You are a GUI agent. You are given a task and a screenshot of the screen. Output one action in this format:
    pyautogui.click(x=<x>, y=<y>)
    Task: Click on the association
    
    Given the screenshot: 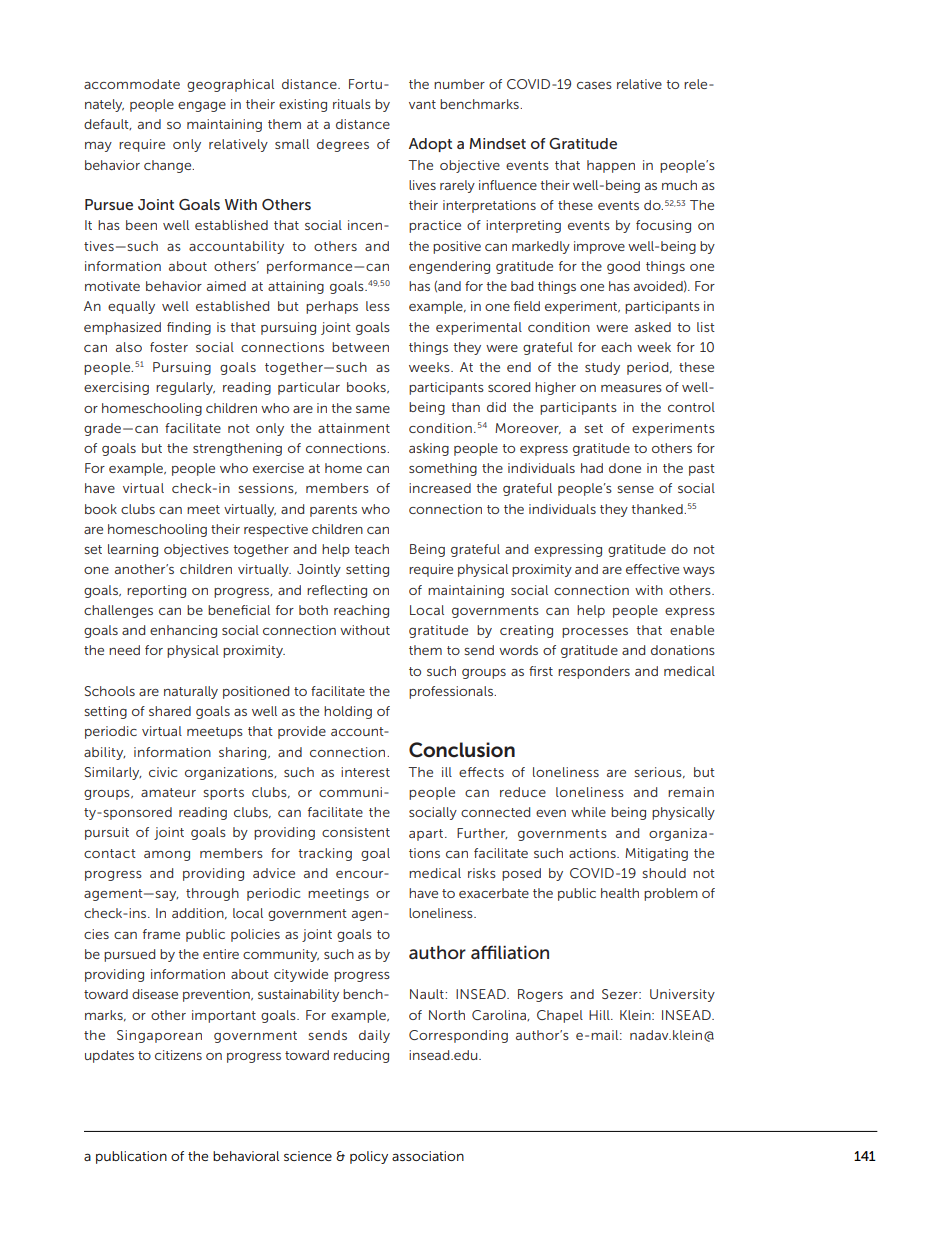 What is the action you would take?
    pyautogui.click(x=428, y=1156)
